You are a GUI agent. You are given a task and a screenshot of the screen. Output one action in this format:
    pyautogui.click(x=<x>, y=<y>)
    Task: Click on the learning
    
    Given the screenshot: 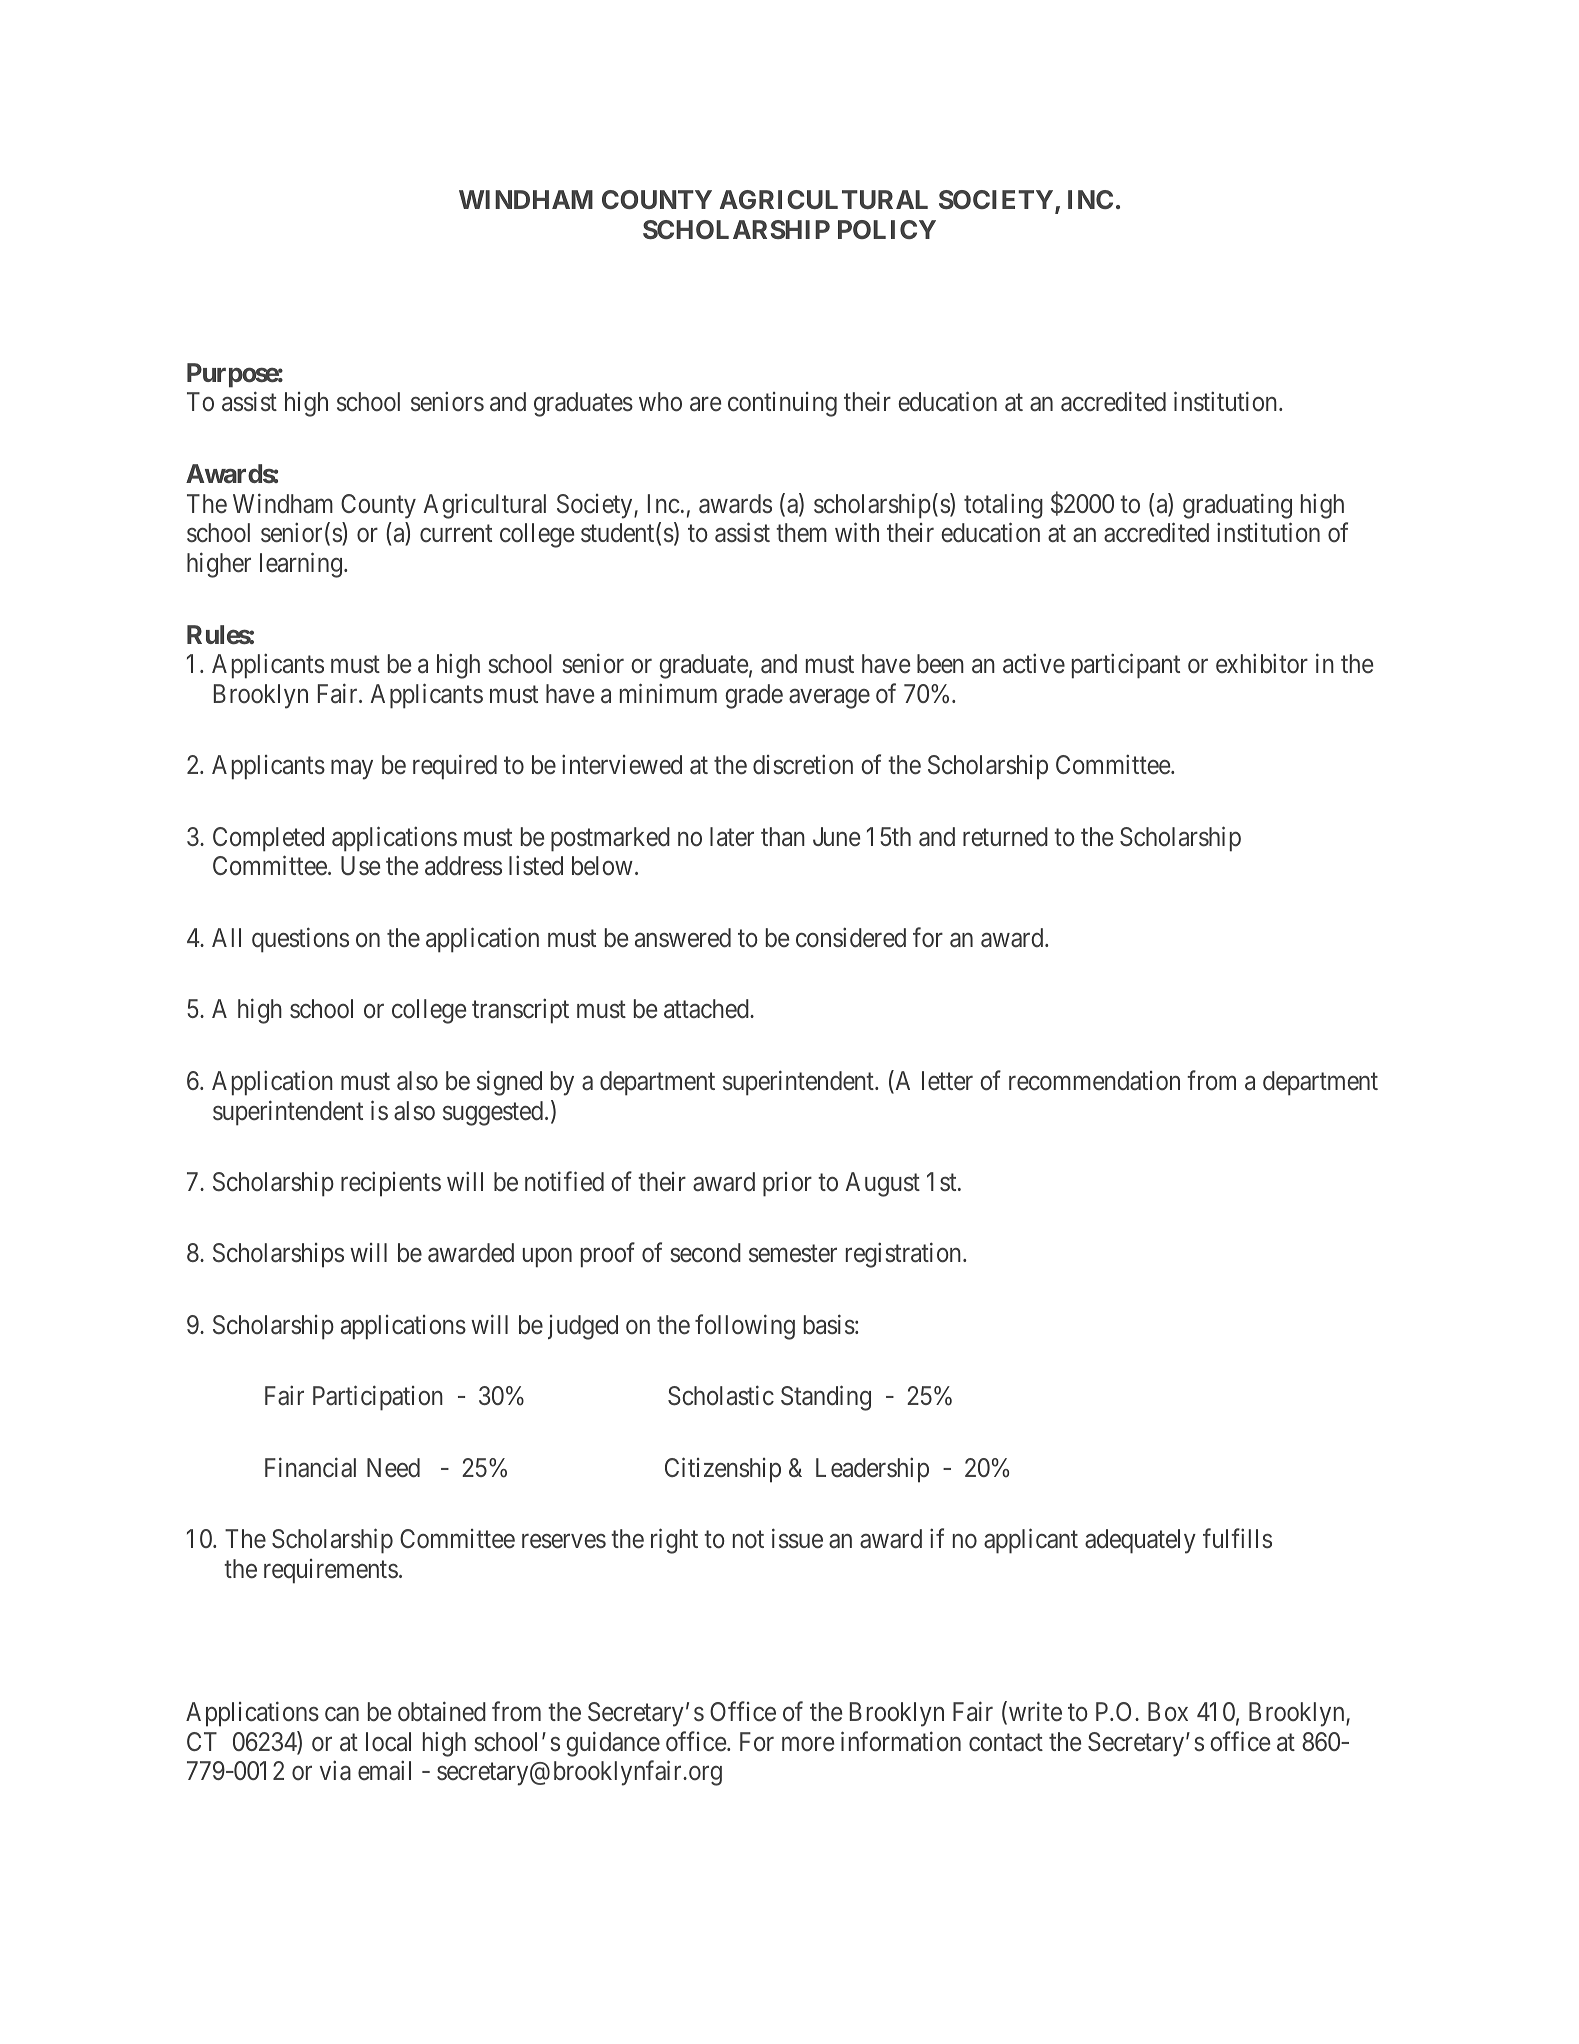 What is the action you would take?
    pyautogui.click(x=301, y=565)
